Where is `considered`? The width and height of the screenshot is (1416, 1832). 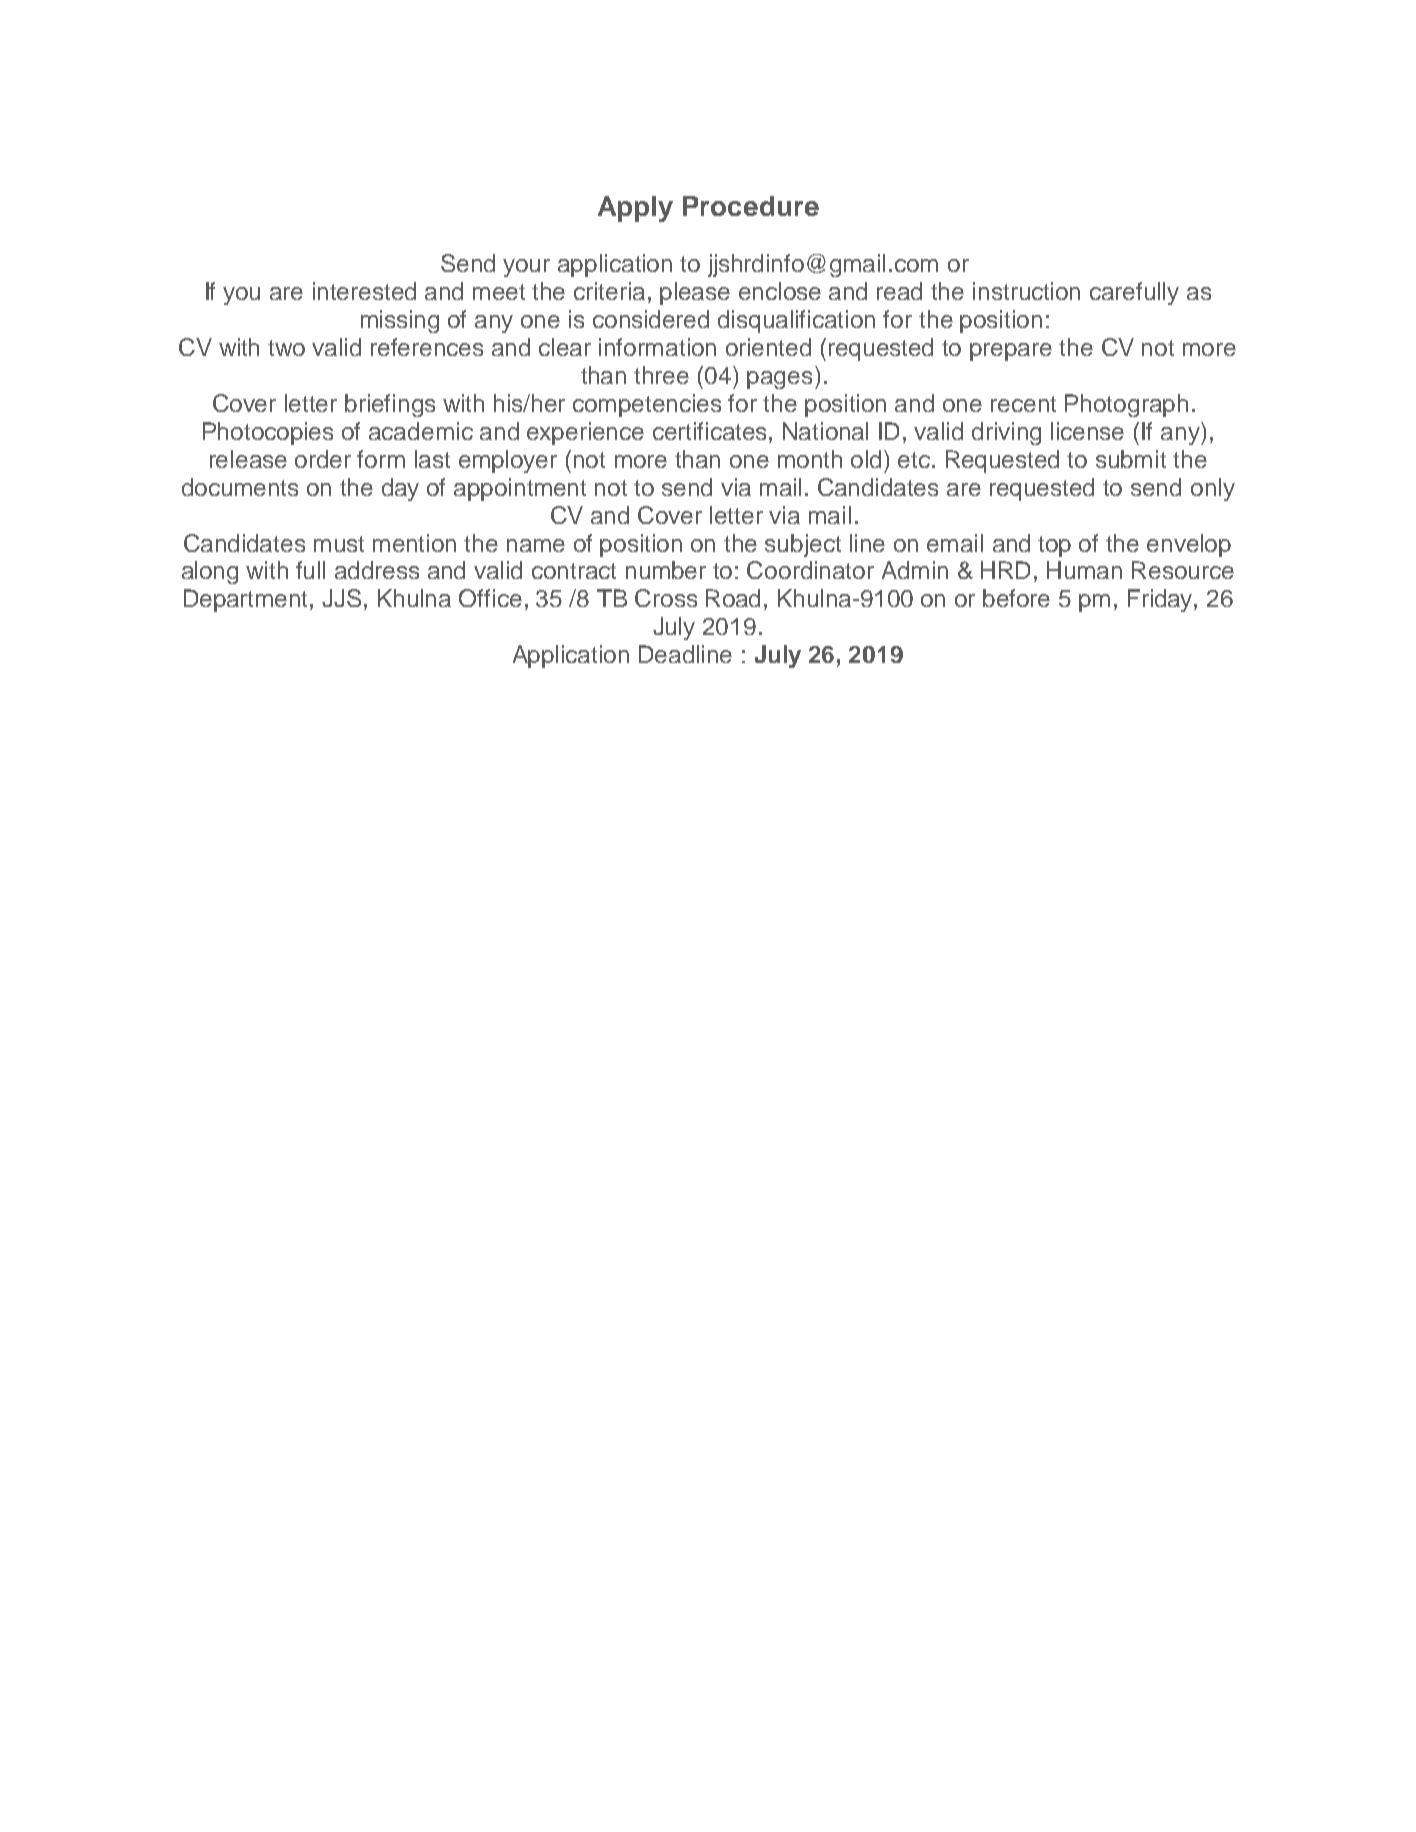 considered is located at coordinates (651, 319).
